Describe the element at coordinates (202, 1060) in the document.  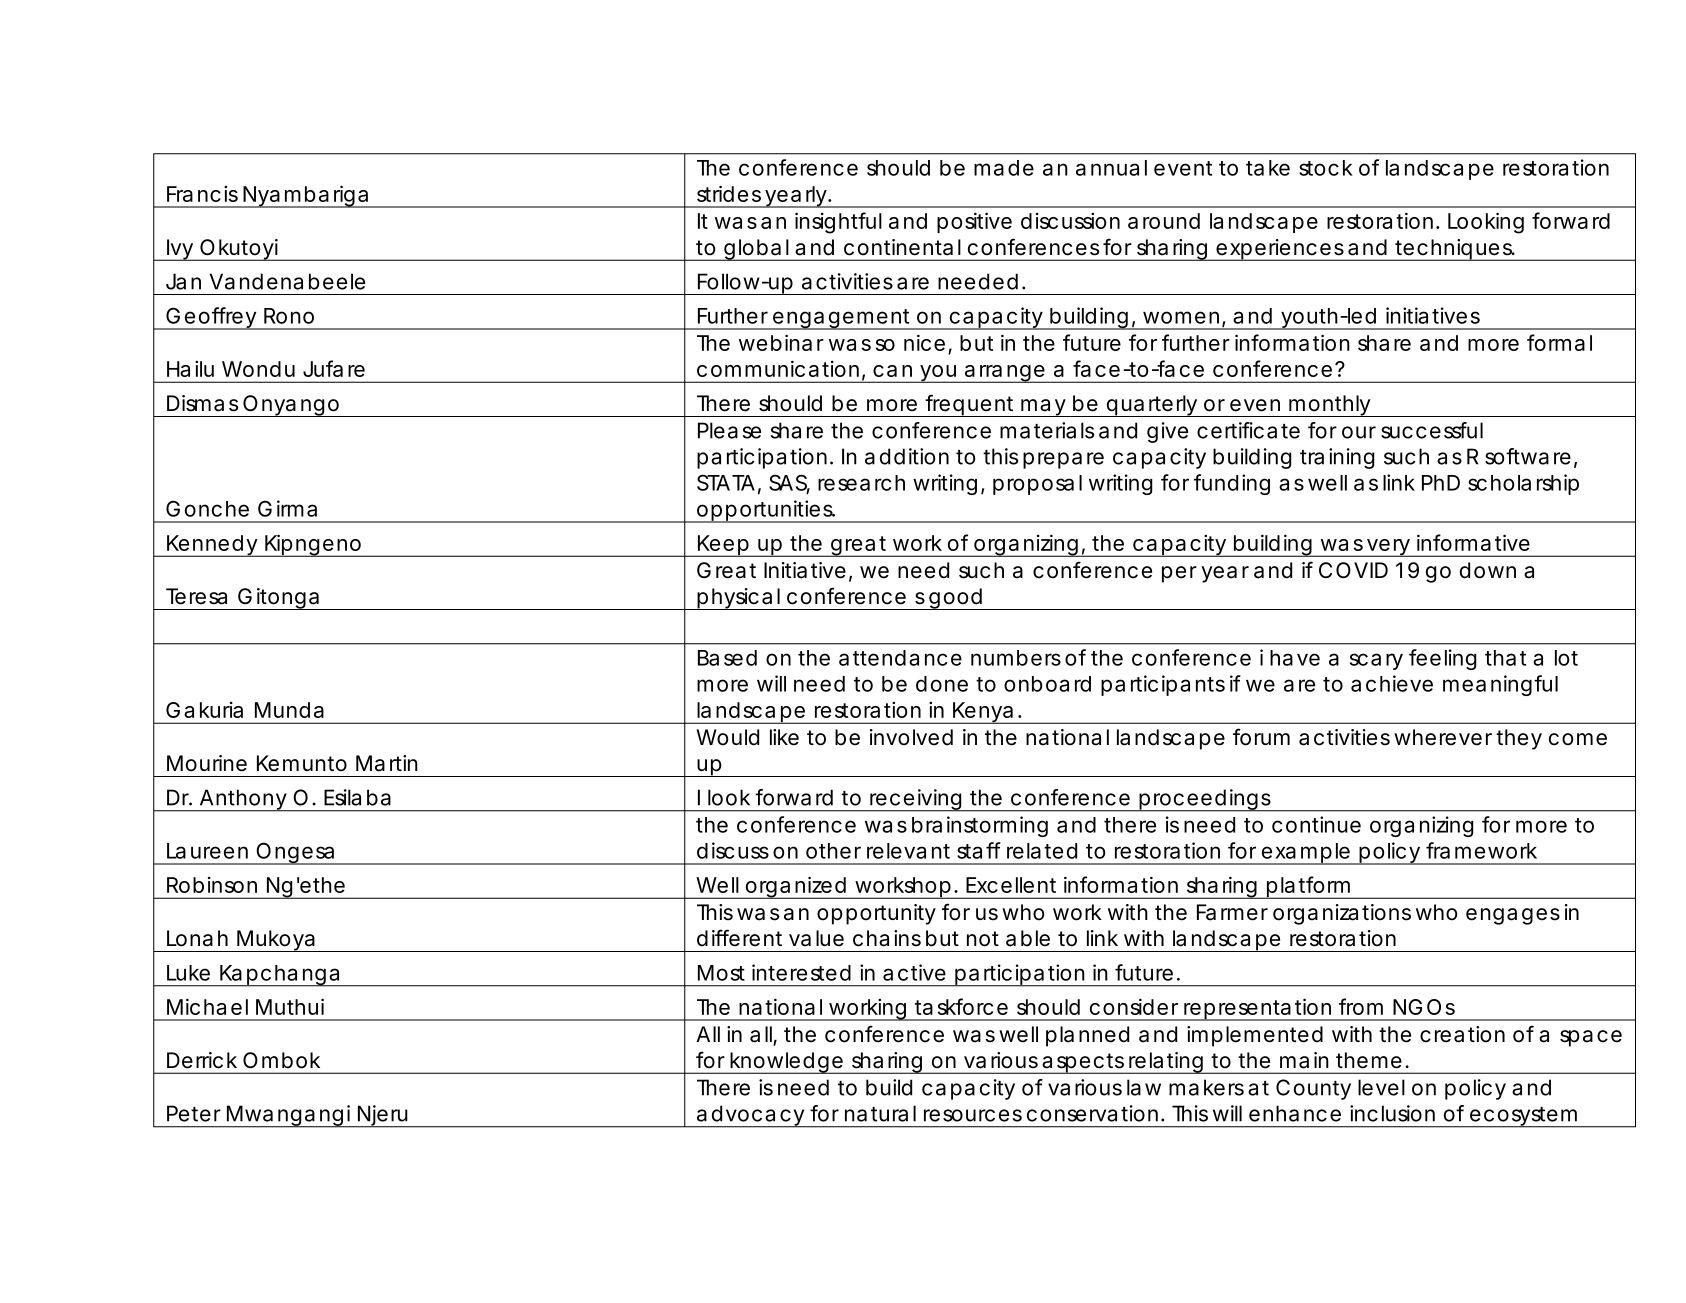
I see `Derrick` at that location.
